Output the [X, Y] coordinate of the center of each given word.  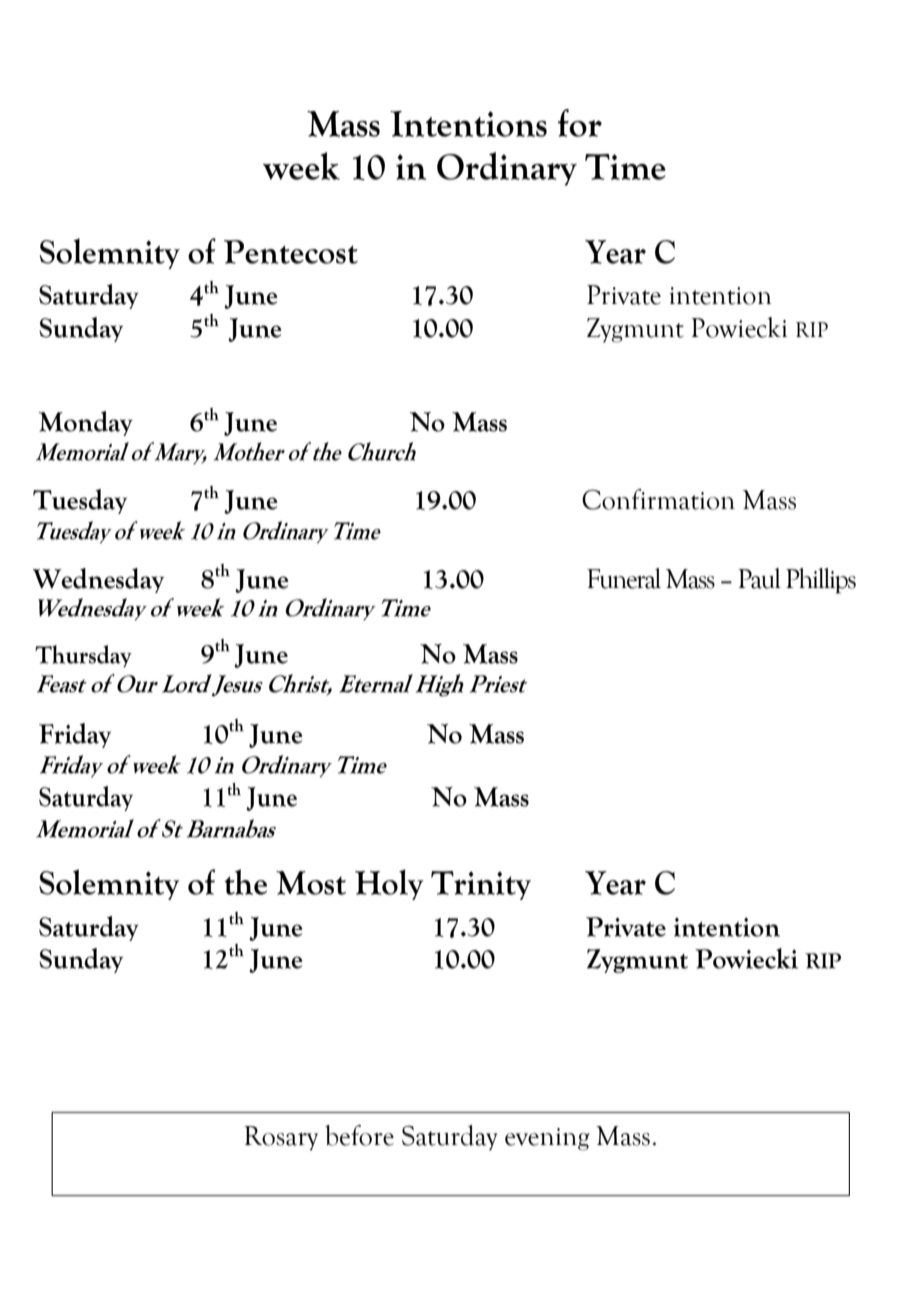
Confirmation [658, 499]
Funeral [624, 578]
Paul [759, 578]
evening [547, 1139]
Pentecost [291, 252]
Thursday [83, 656]
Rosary [281, 1138]
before [359, 1135]
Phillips [821, 581]
